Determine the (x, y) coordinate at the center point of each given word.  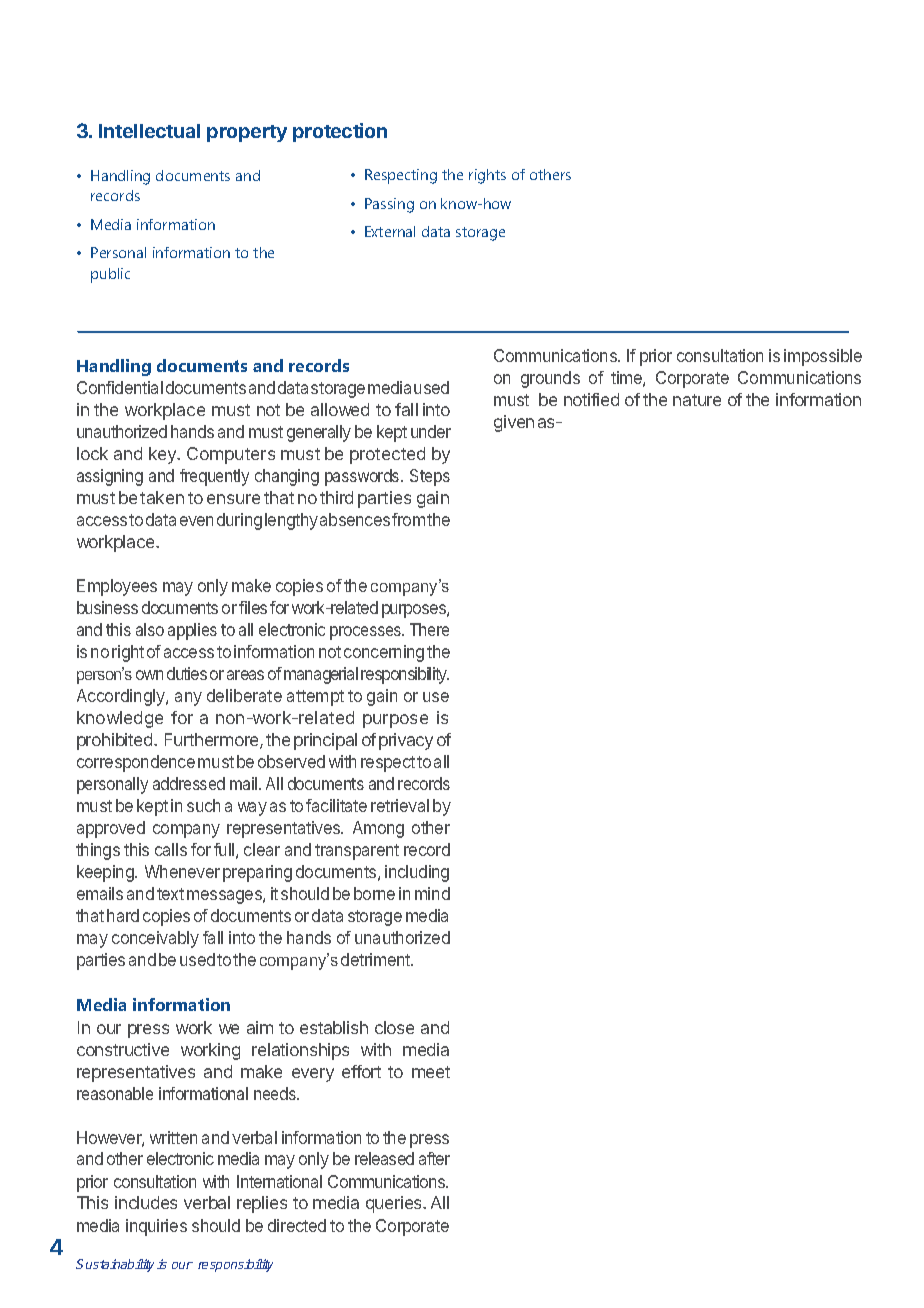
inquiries (156, 1227)
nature (697, 400)
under (431, 431)
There (429, 629)
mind (432, 893)
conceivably (155, 939)
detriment (376, 959)
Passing (389, 205)
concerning (384, 653)
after (434, 1158)
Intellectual (149, 131)
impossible (823, 357)
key (163, 455)
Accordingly (122, 697)
